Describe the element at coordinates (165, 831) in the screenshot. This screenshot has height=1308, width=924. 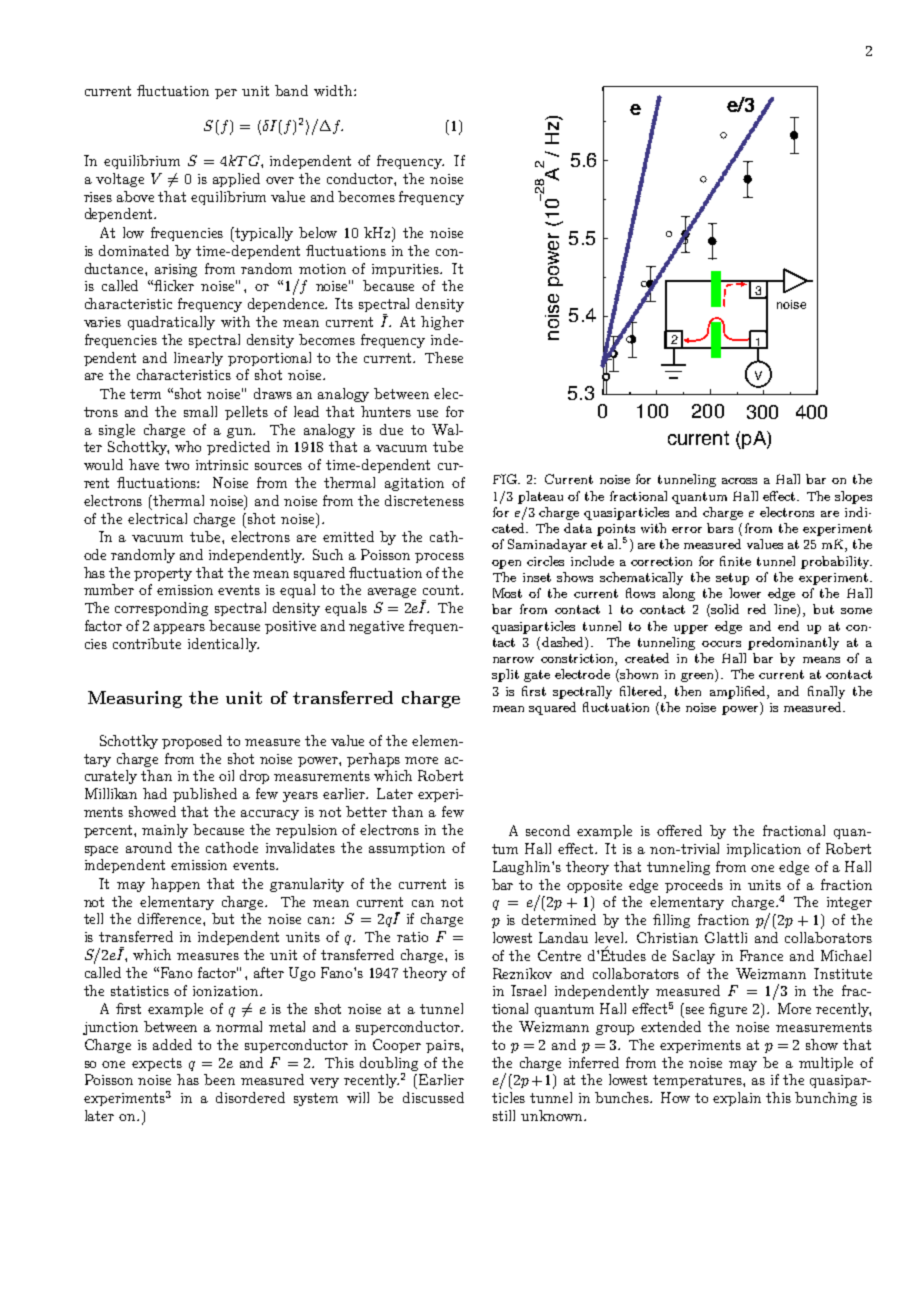
I see `mainly` at that location.
